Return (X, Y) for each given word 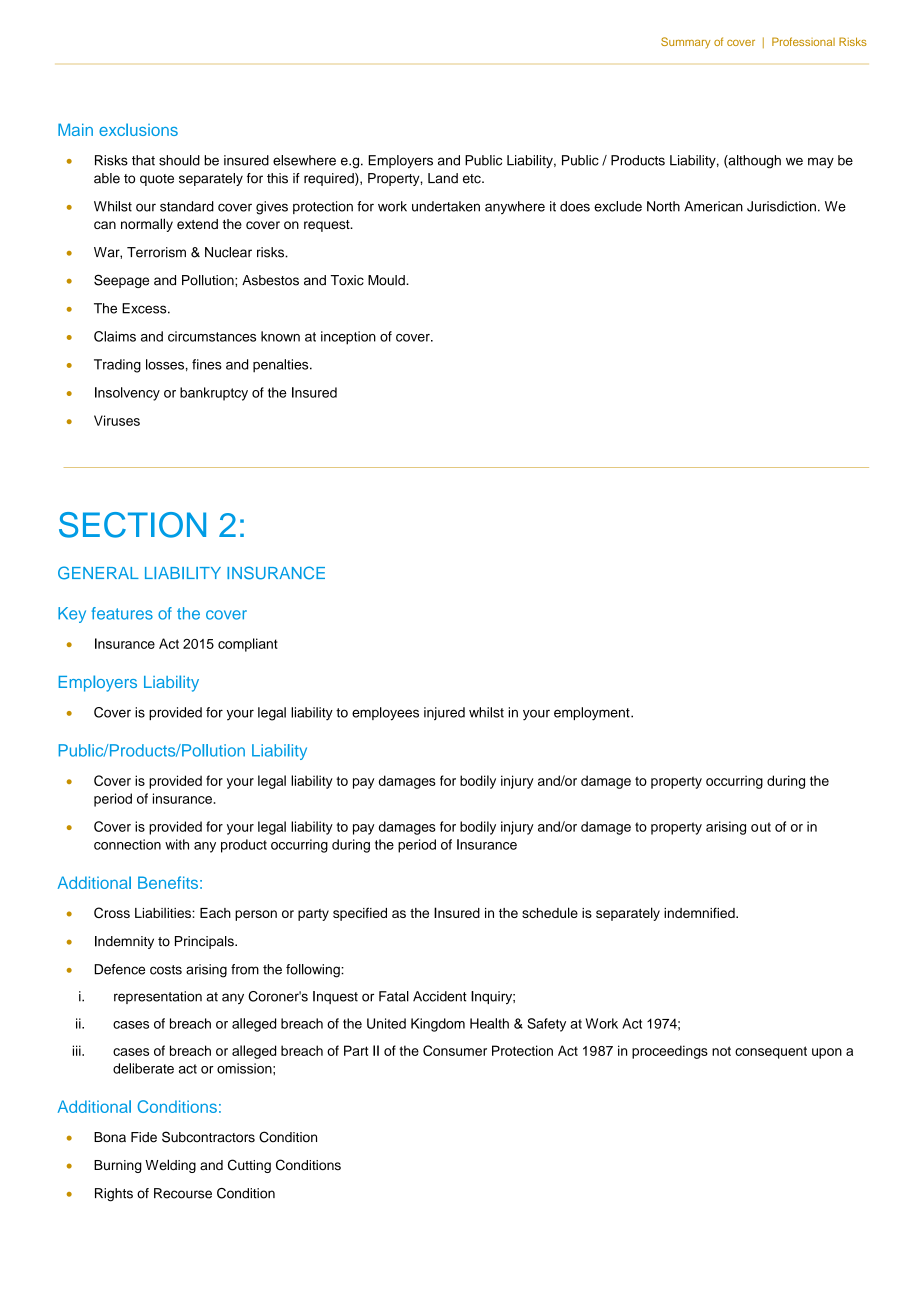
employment (593, 714)
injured (444, 713)
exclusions (138, 129)
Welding (170, 1166)
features (122, 613)
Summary (685, 43)
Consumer (455, 1050)
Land (443, 178)
